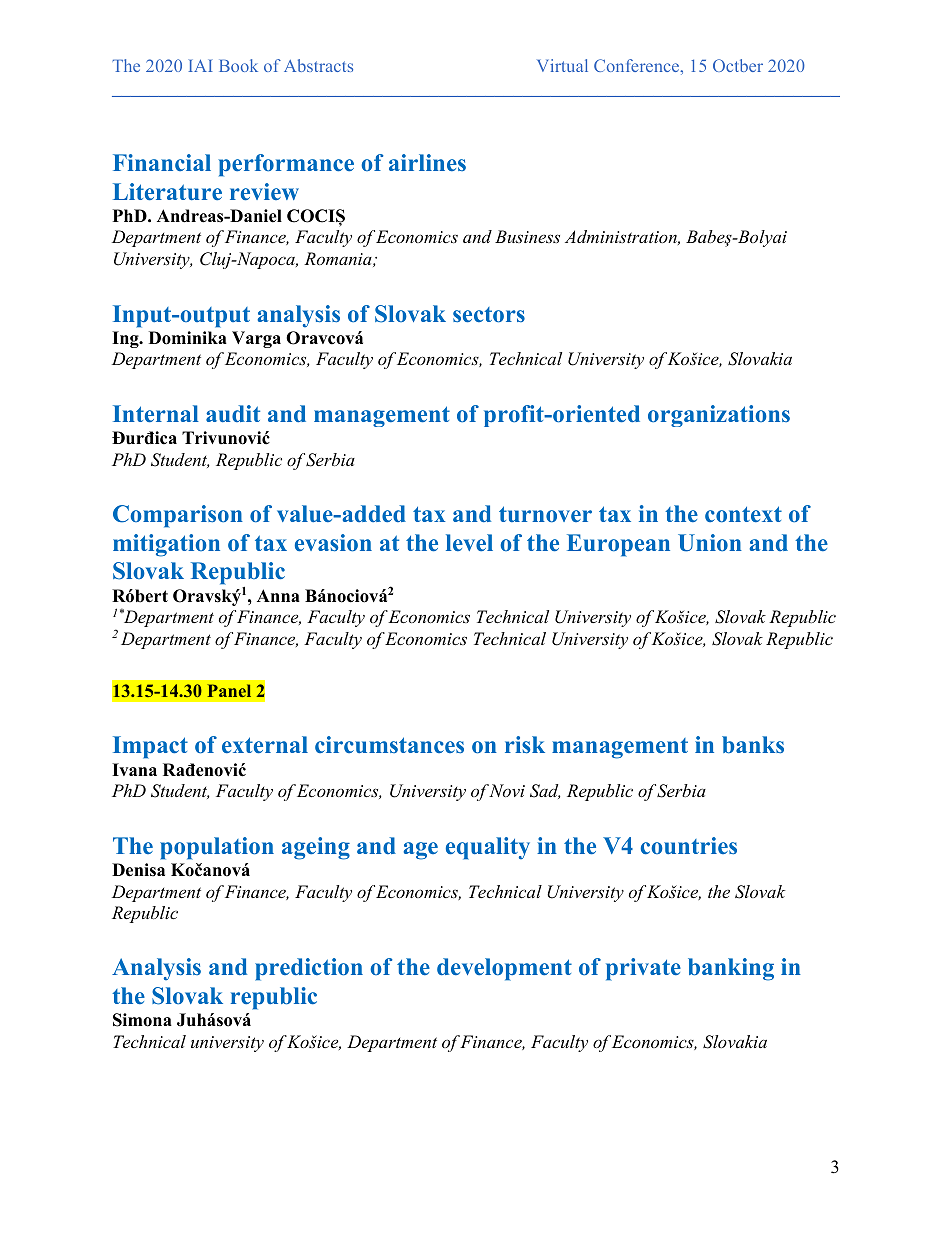 The height and width of the screenshot is (1233, 952). I want to click on banks, so click(753, 745).
